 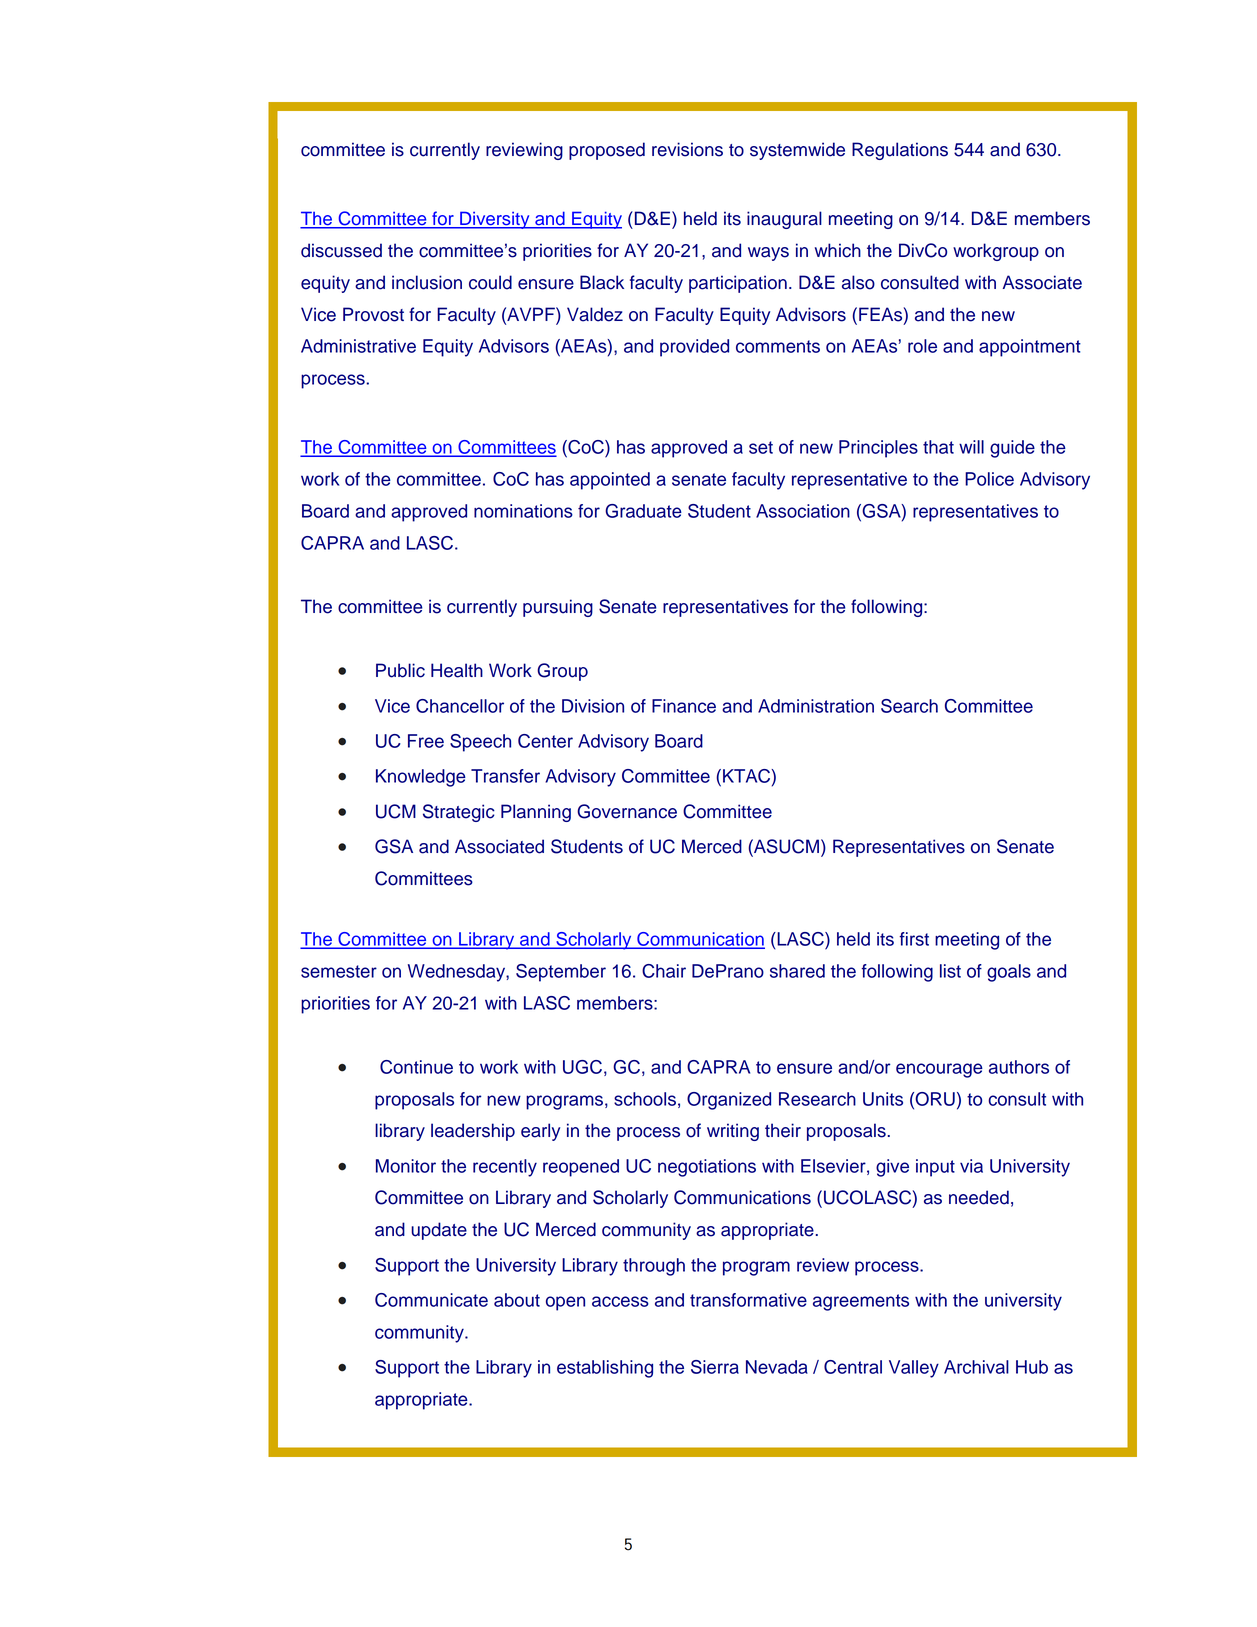 What do you see at coordinates (664, 971) in the screenshot?
I see `Chair` at bounding box center [664, 971].
